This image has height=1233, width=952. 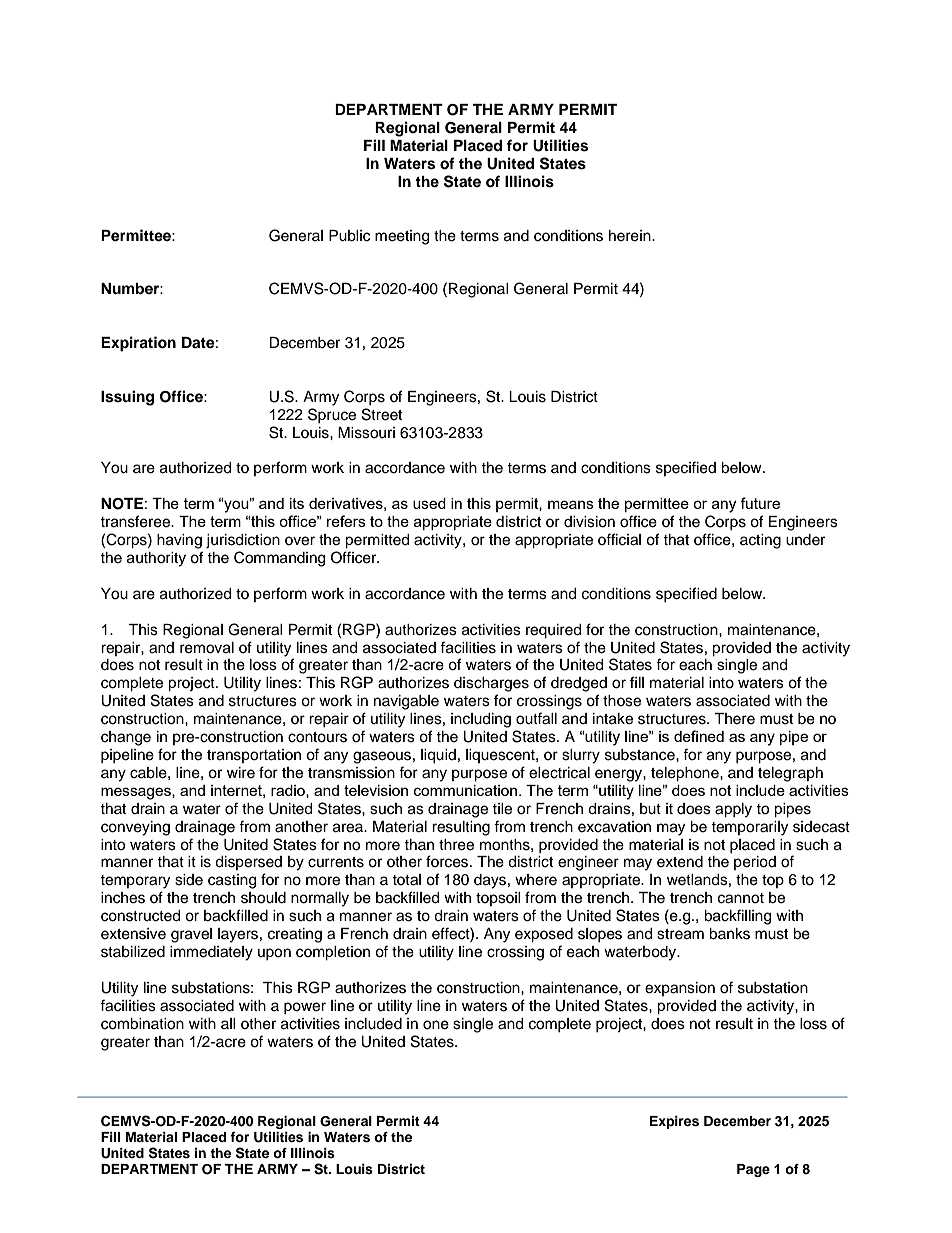 What do you see at coordinates (142, 1024) in the image?
I see `combination` at bounding box center [142, 1024].
